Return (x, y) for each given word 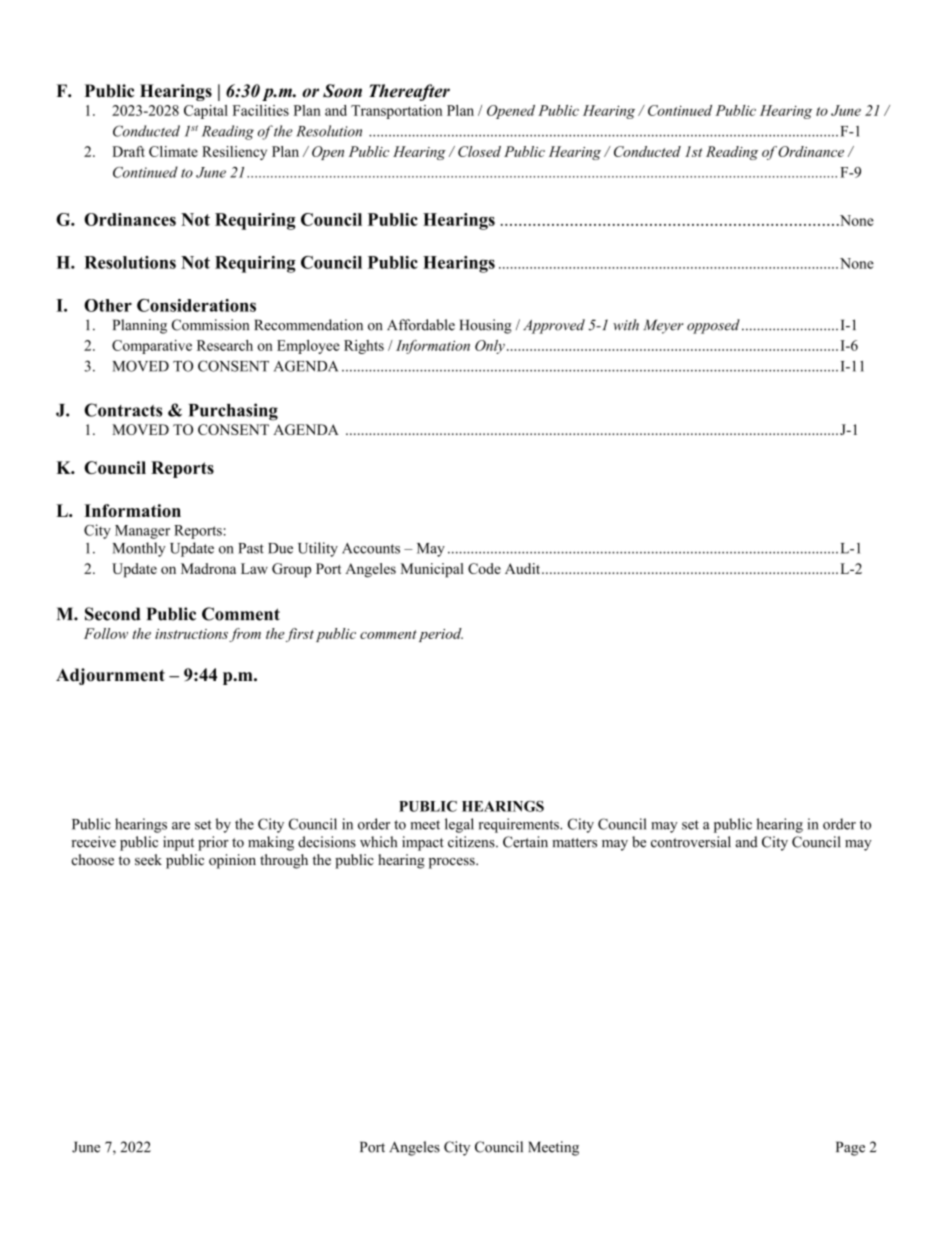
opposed (713, 326)
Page (850, 1148)
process (453, 863)
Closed (479, 151)
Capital (206, 112)
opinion (232, 861)
